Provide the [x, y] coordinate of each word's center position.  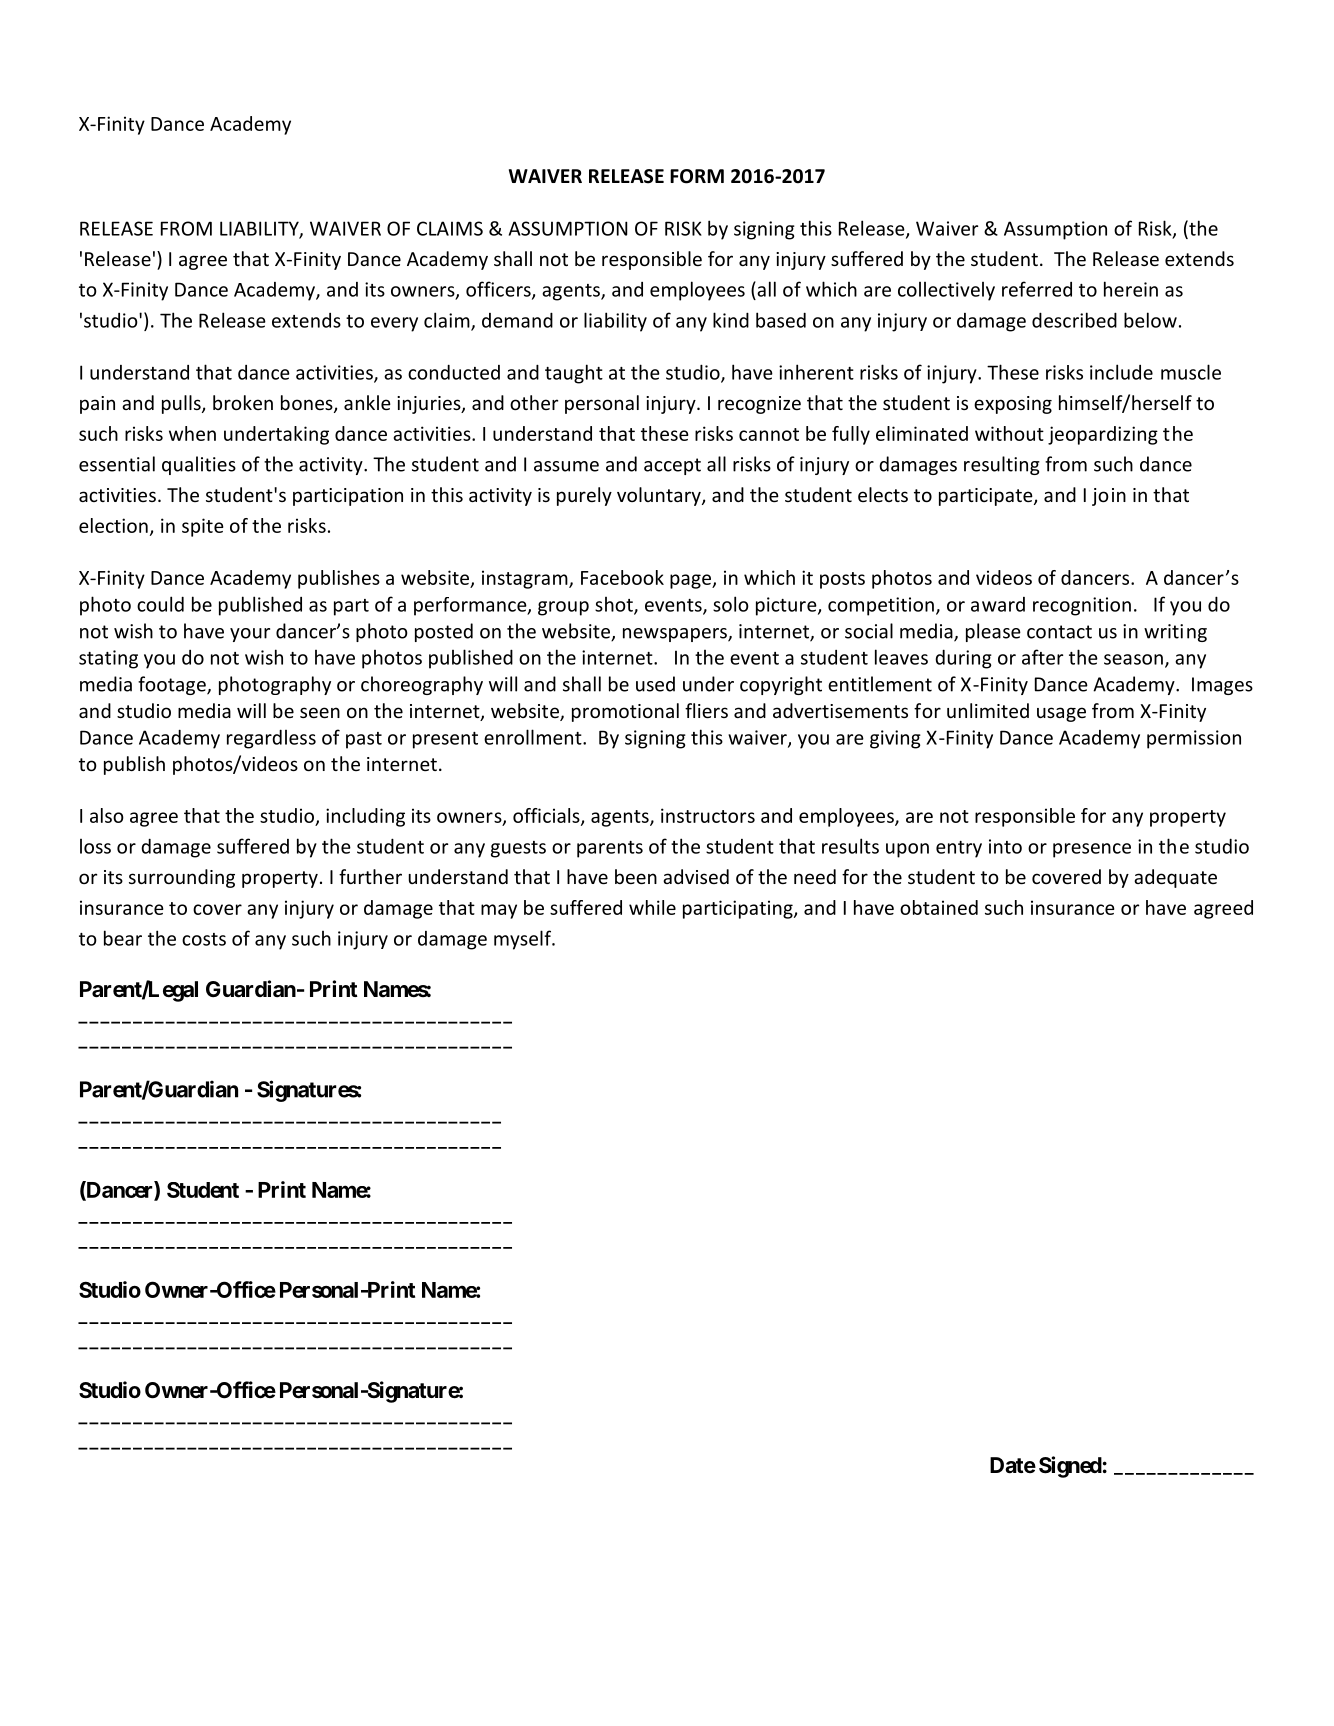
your [250, 635]
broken [243, 402]
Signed [1070, 1467]
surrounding [182, 878]
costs [204, 939]
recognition [1082, 606]
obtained [939, 907]
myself [523, 940]
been [636, 876]
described [1074, 320]
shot [615, 605]
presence [1092, 850]
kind [731, 320]
